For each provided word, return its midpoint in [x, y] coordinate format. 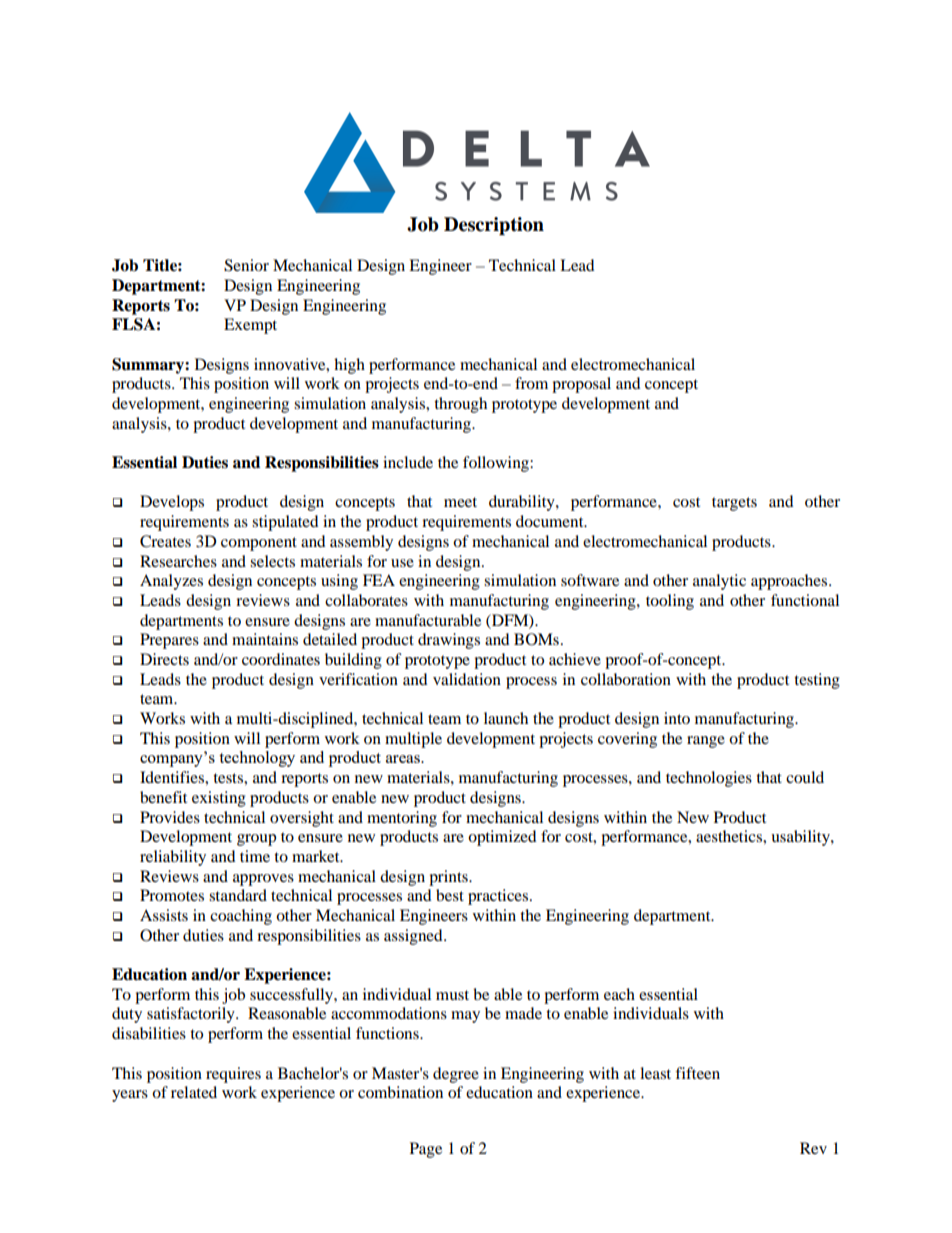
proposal [581, 385]
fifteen [697, 1073]
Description [494, 226]
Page [426, 1150]
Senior [246, 265]
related [194, 1092]
